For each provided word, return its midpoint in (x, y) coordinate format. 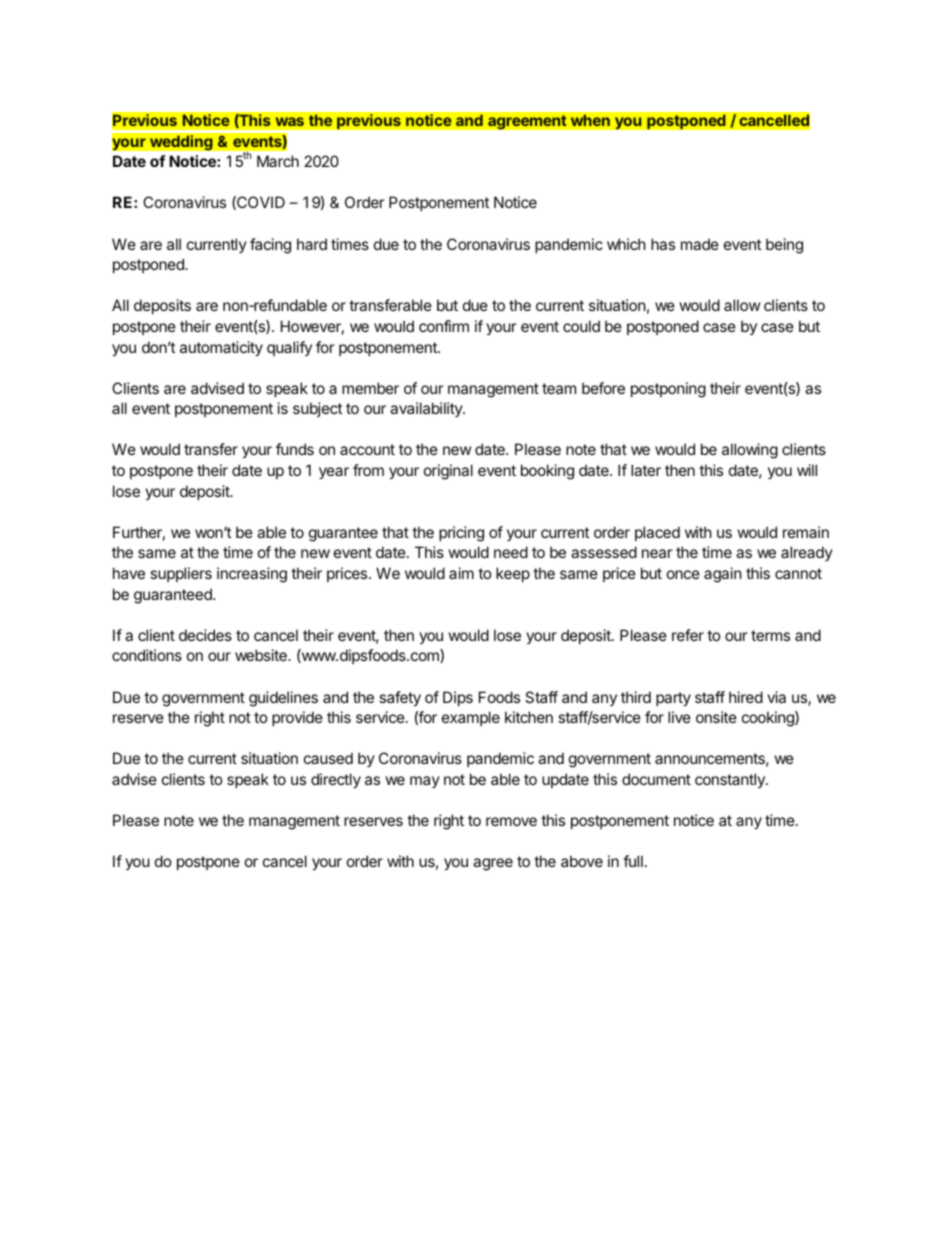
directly (336, 780)
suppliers (181, 574)
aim (461, 573)
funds (295, 449)
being (784, 246)
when (590, 120)
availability (427, 409)
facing (270, 246)
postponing (668, 390)
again (723, 575)
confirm (444, 326)
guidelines (283, 699)
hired (746, 697)
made (700, 244)
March (278, 161)
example (471, 718)
